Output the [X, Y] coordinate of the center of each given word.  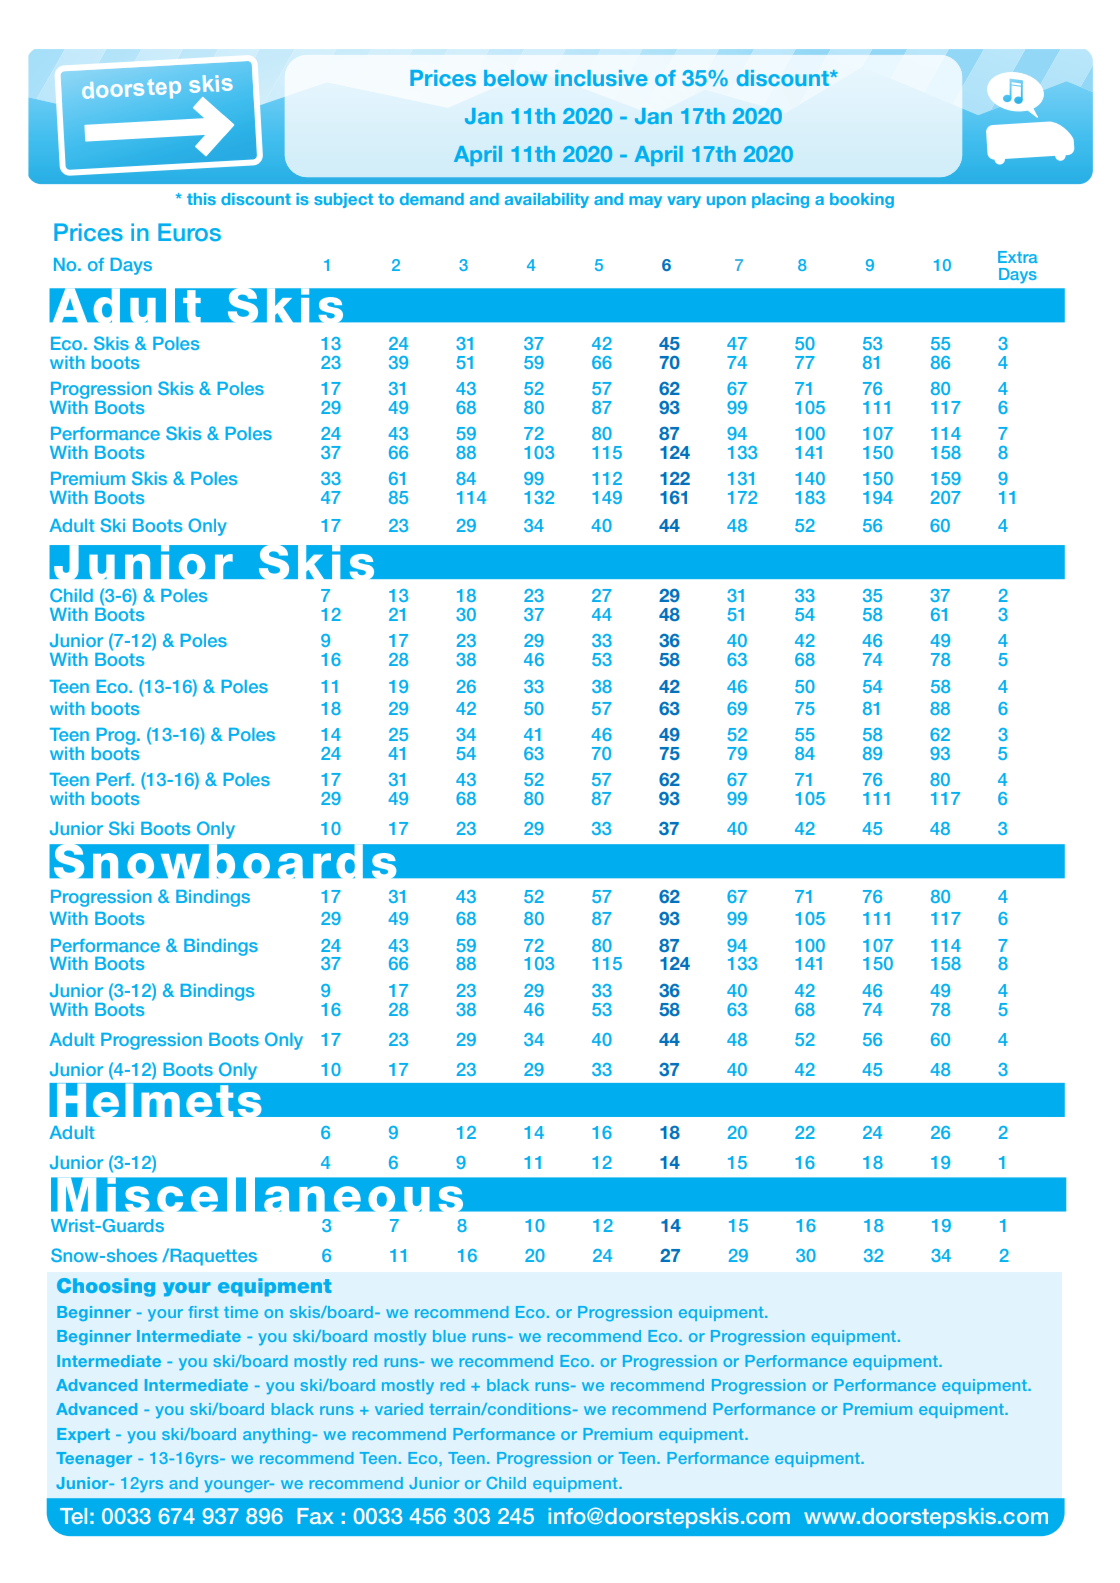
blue [449, 1336]
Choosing [106, 1287]
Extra [1018, 257]
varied [399, 1409]
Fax [315, 1516]
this [201, 199]
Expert [83, 1435]
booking [862, 200]
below [515, 78]
